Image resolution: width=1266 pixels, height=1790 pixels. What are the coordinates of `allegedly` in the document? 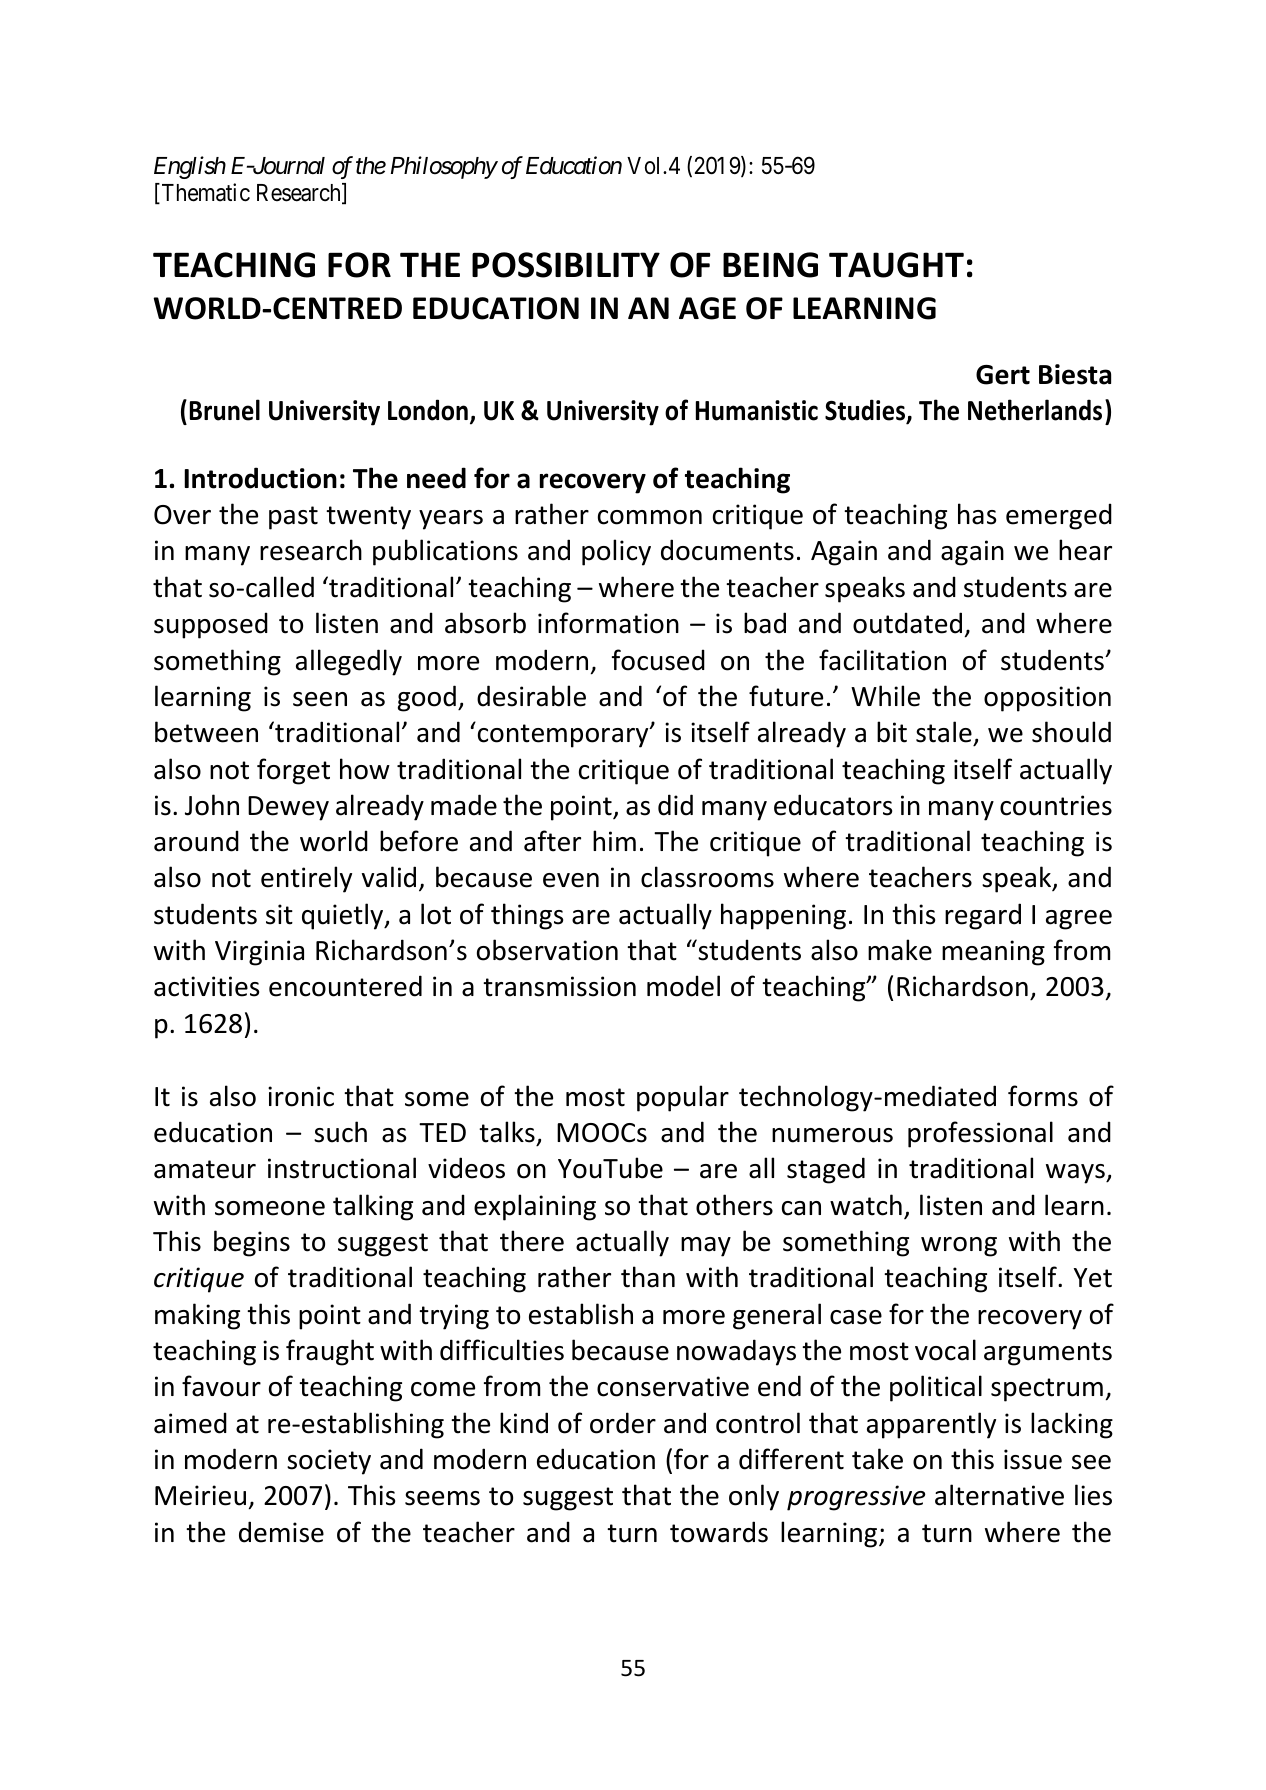 It's located at (349, 662).
